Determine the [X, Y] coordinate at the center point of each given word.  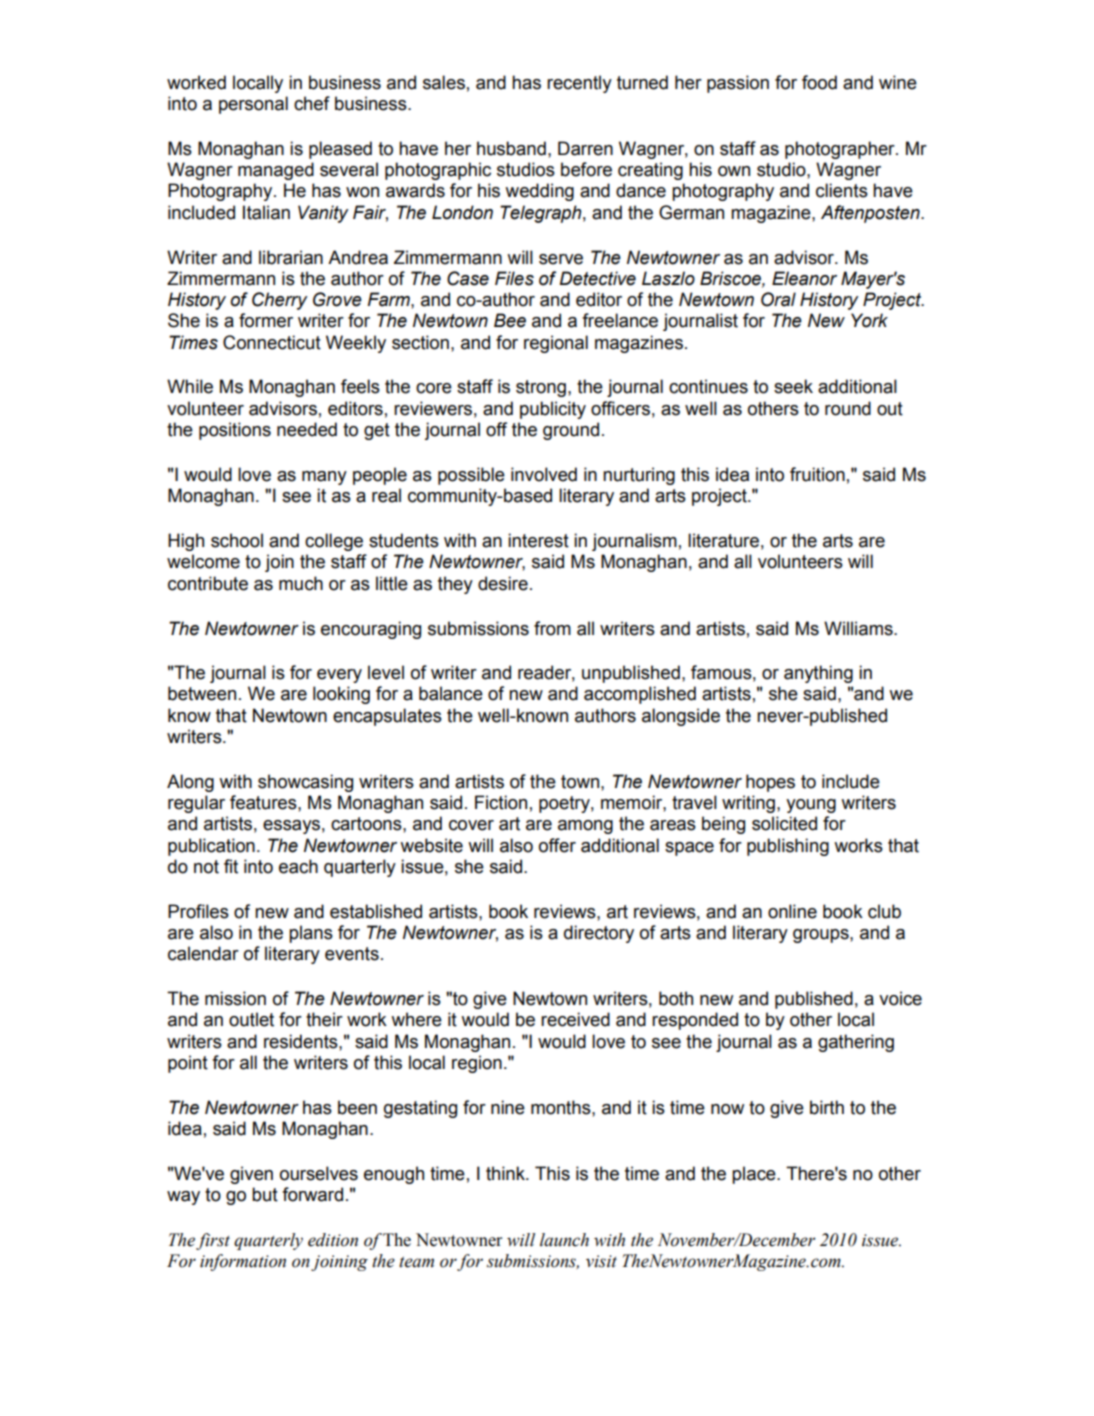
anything [818, 674]
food [819, 82]
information [243, 1262]
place [755, 1175]
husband [511, 148]
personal [253, 105]
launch [564, 1240]
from [552, 628]
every [339, 676]
